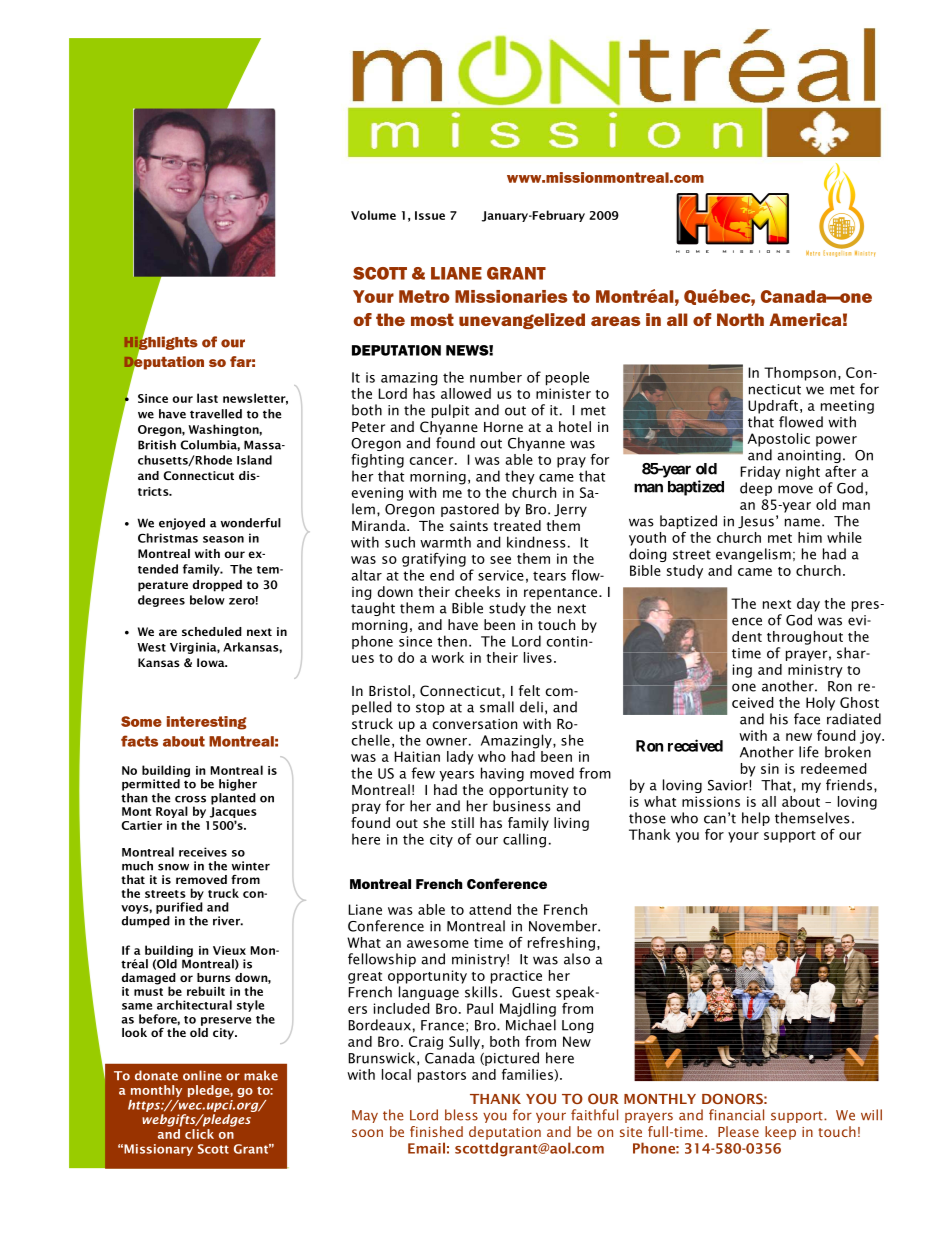 The height and width of the screenshot is (1233, 952). What do you see at coordinates (461, 1115) in the screenshot?
I see `bless` at bounding box center [461, 1115].
